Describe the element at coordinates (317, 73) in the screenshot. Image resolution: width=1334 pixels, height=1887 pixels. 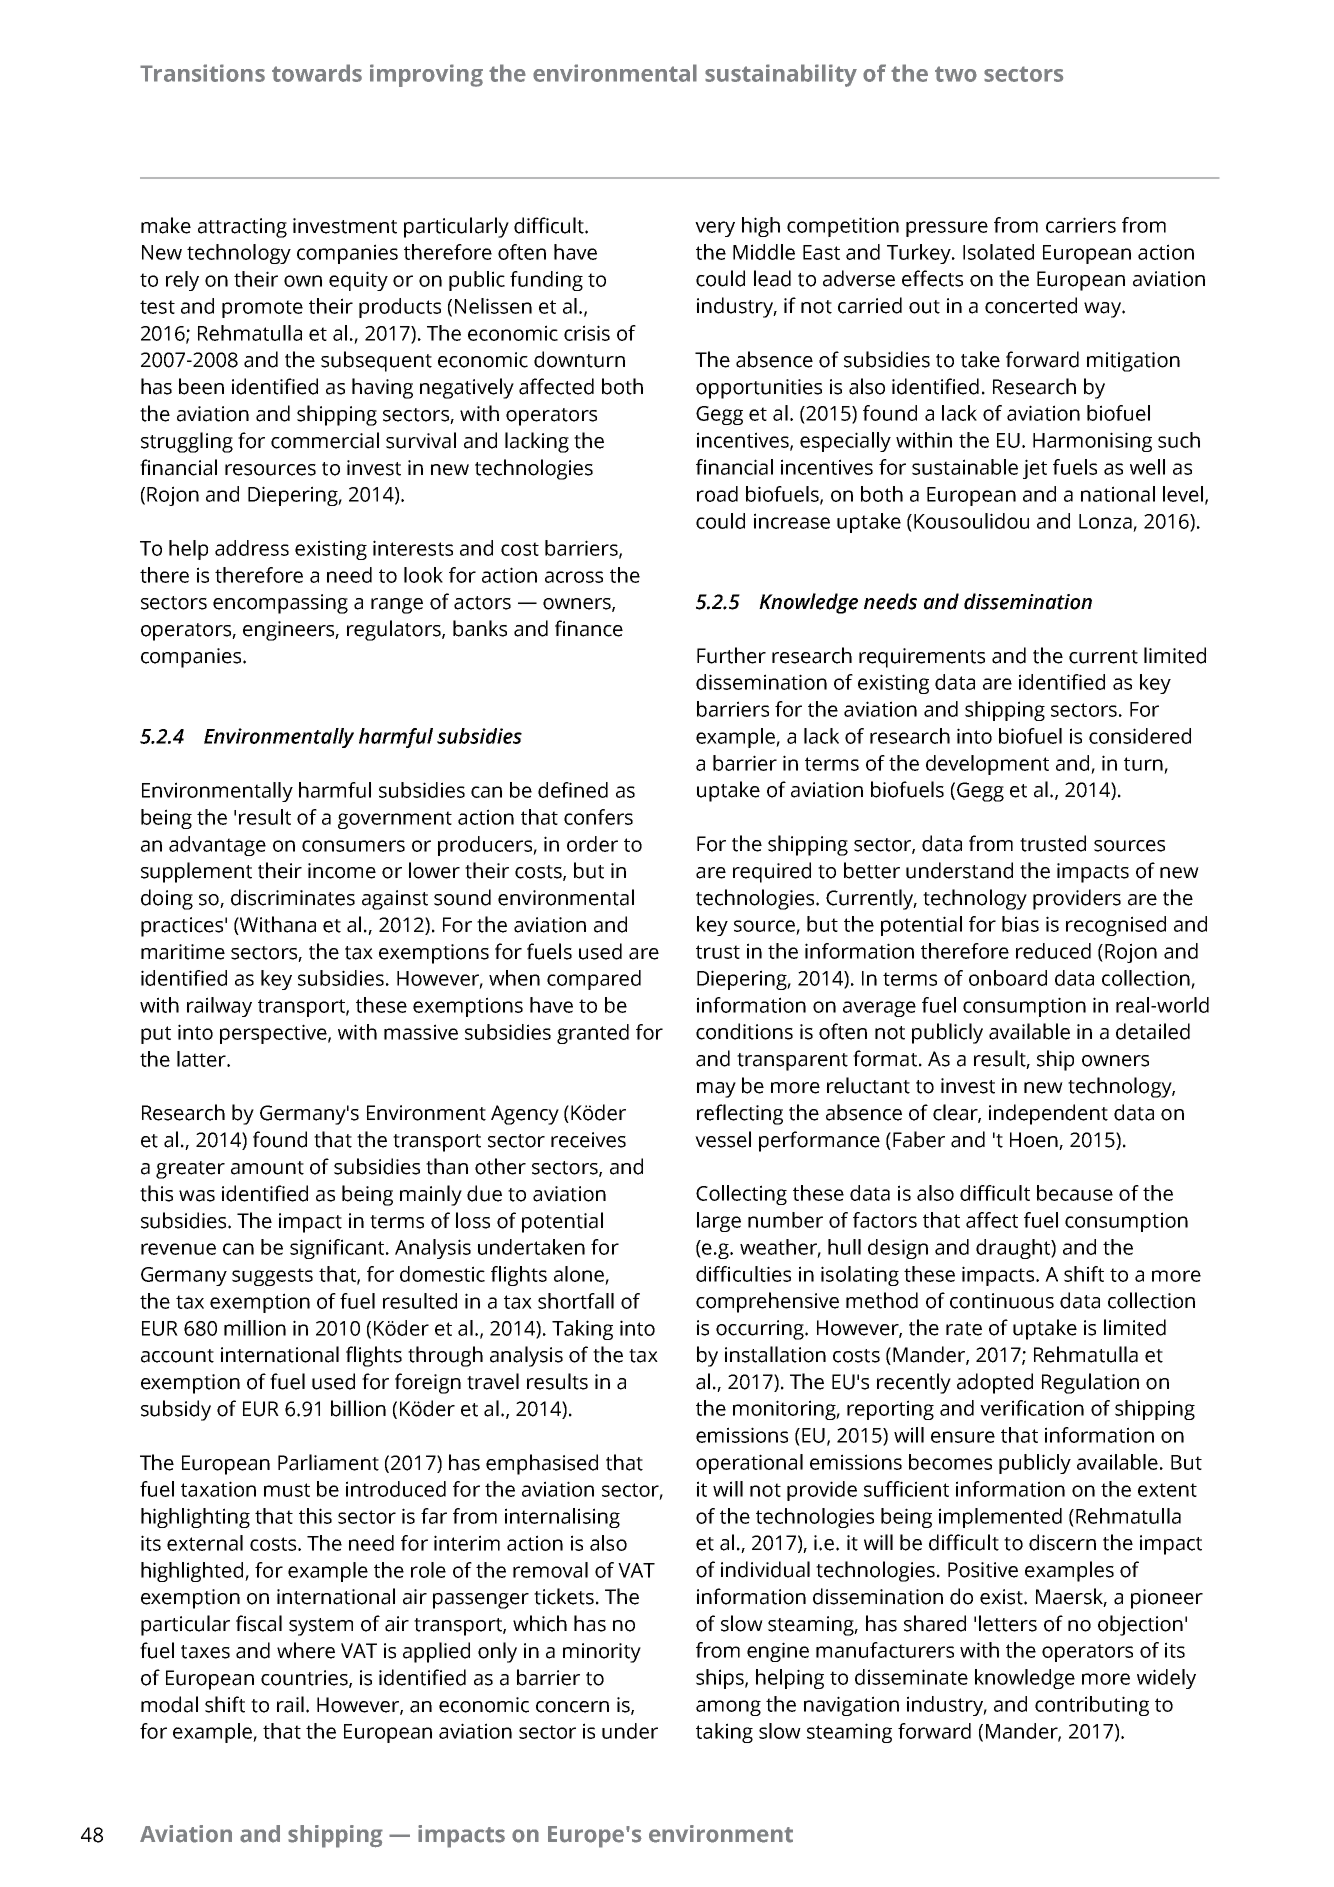
I see `towards` at that location.
